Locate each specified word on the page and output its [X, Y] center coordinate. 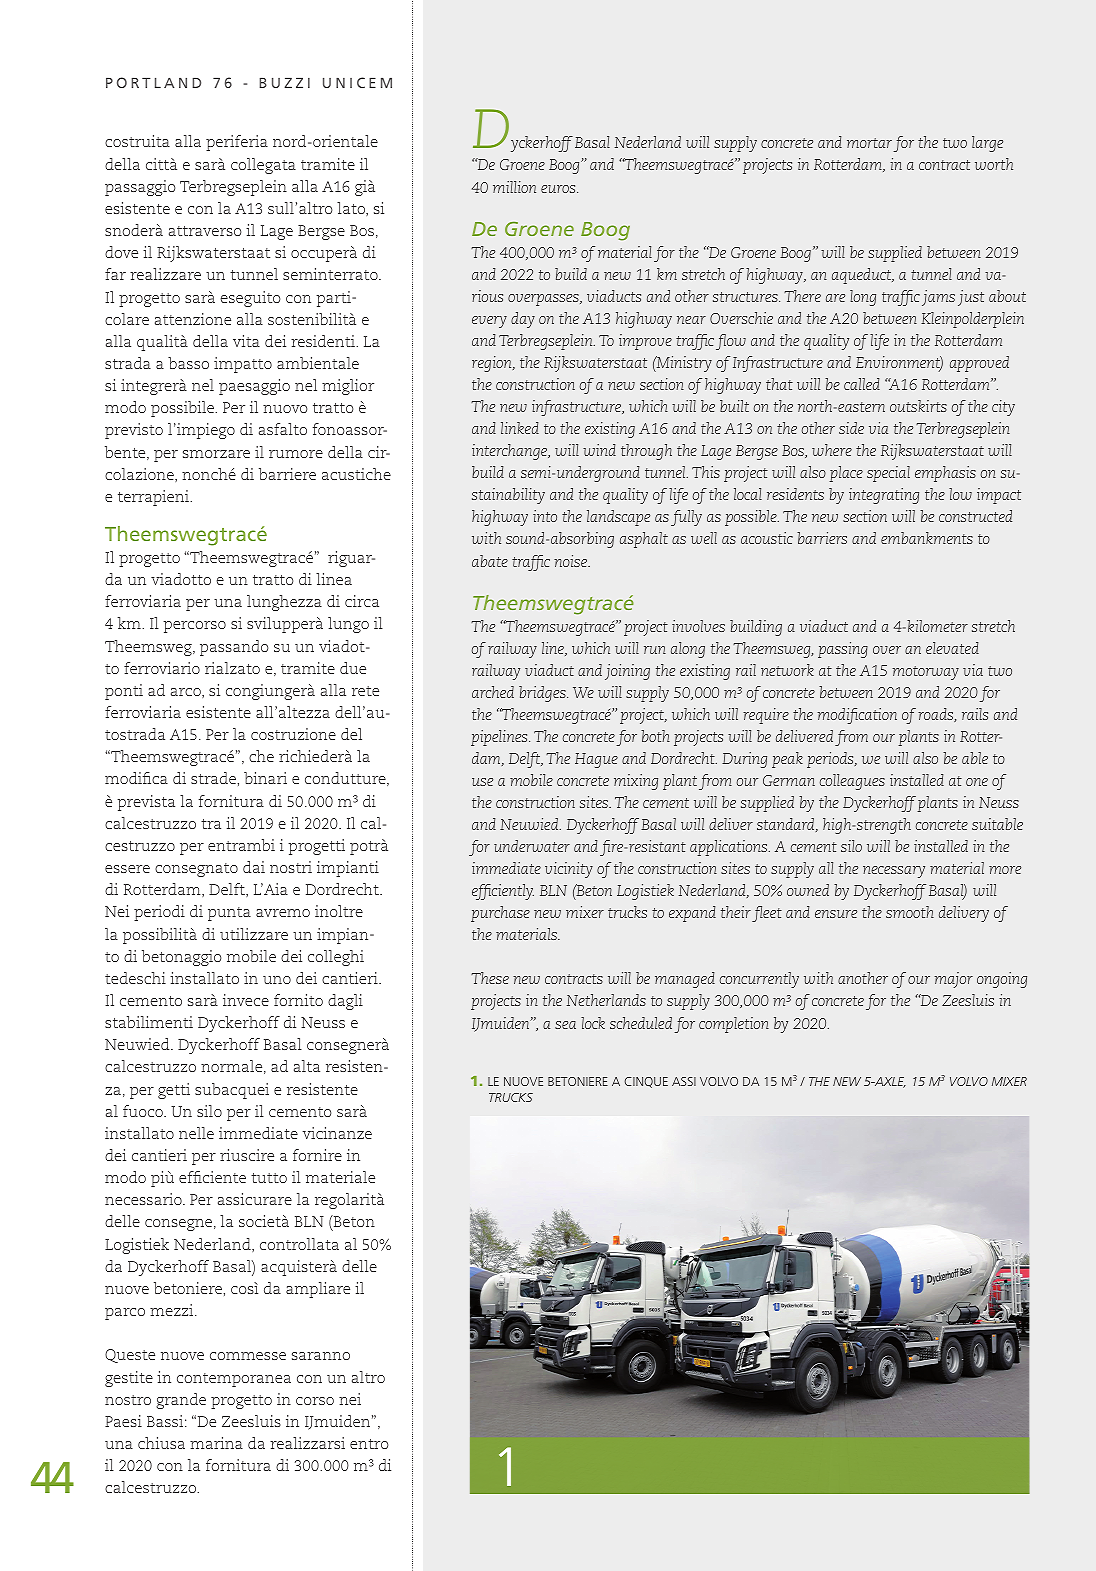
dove [121, 252]
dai [254, 867]
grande [181, 1401]
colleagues [852, 782]
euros [559, 189]
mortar [869, 143]
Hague [596, 760]
